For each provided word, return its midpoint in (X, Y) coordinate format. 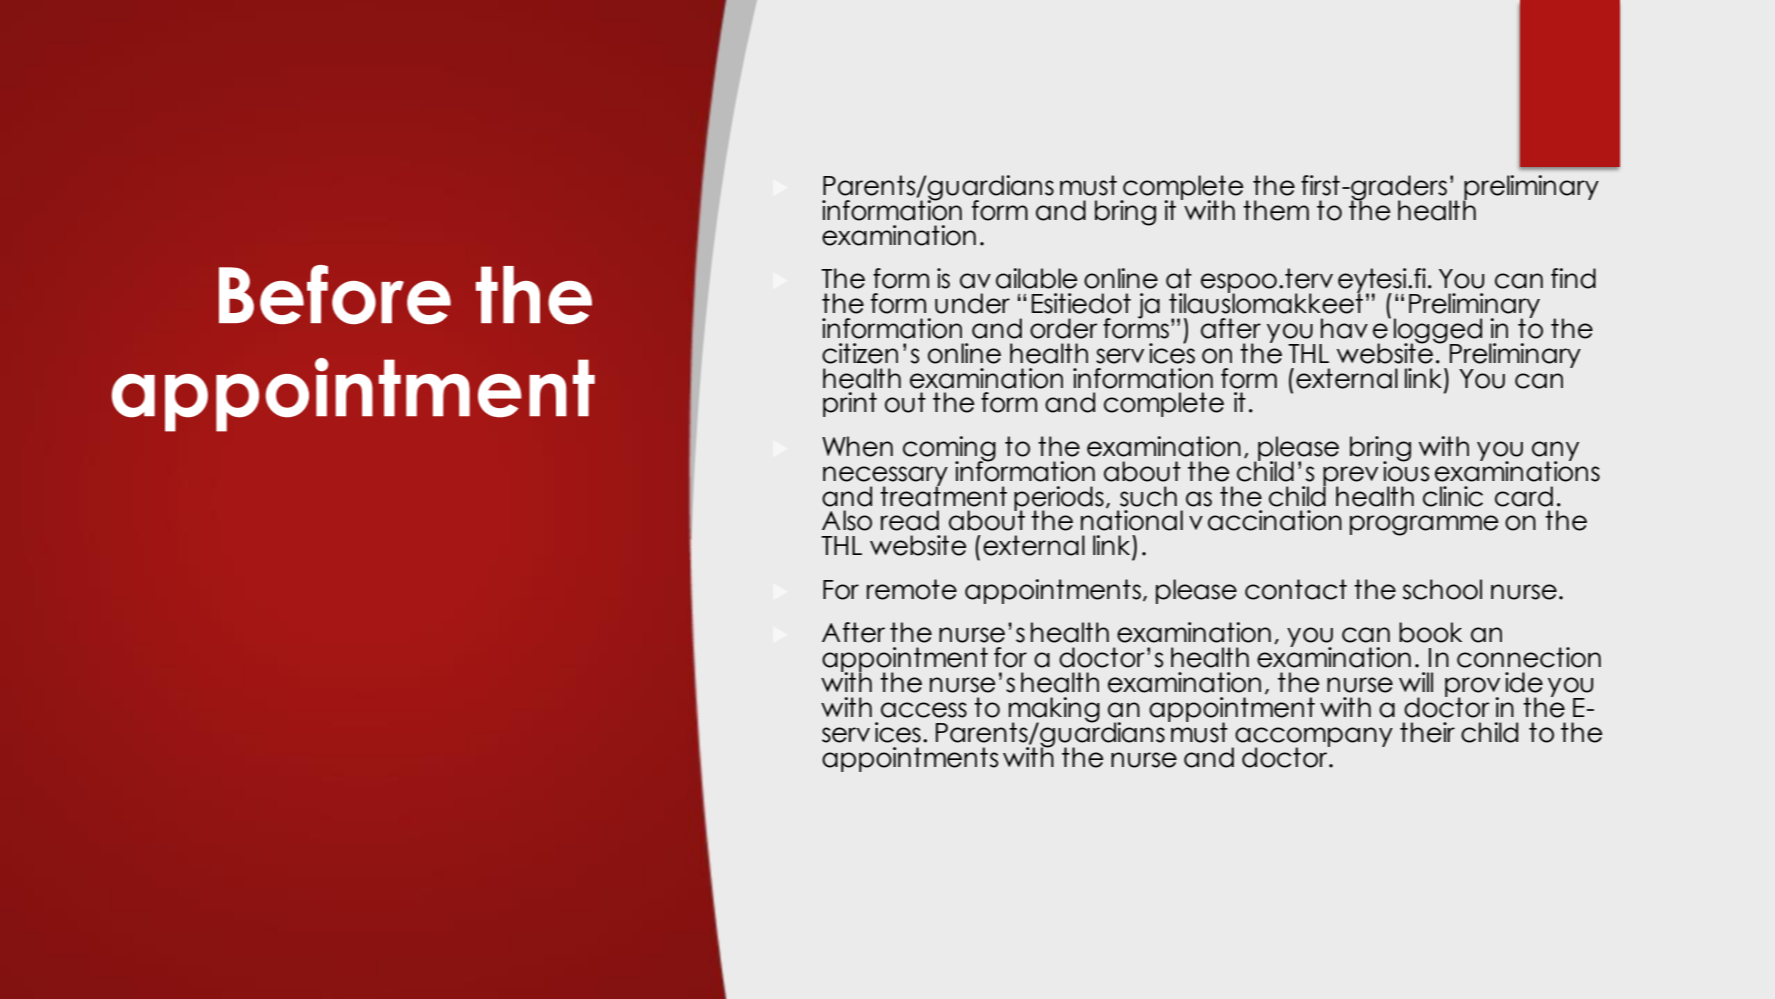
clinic (1453, 496)
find (1573, 278)
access (924, 710)
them (1276, 210)
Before (335, 295)
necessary (885, 477)
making (1054, 711)
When (857, 446)
